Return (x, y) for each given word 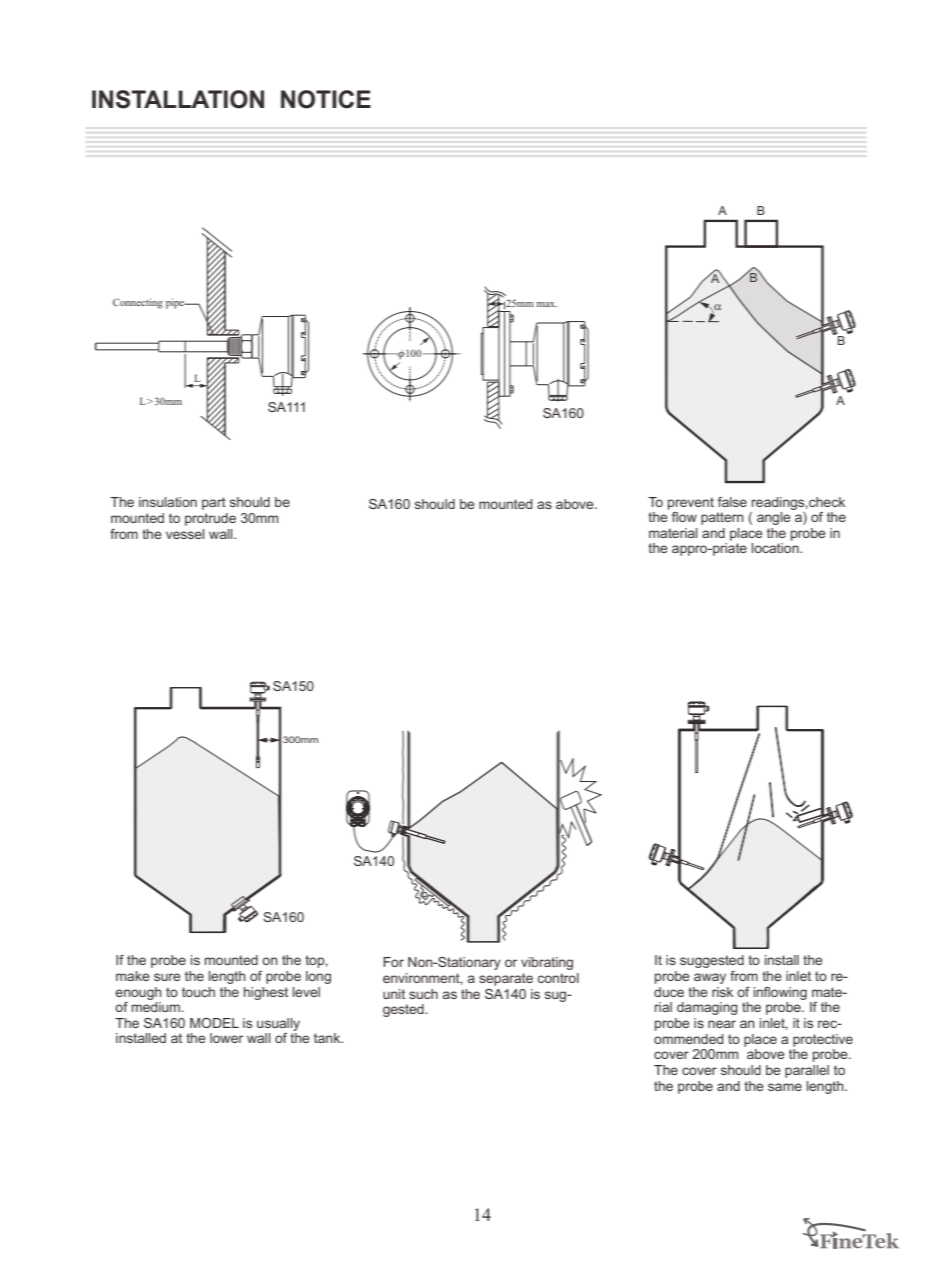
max (547, 304)
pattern (722, 518)
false (732, 502)
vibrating (547, 963)
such (423, 994)
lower (226, 1038)
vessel (185, 534)
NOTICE (326, 99)
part (214, 503)
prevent (691, 503)
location (776, 548)
